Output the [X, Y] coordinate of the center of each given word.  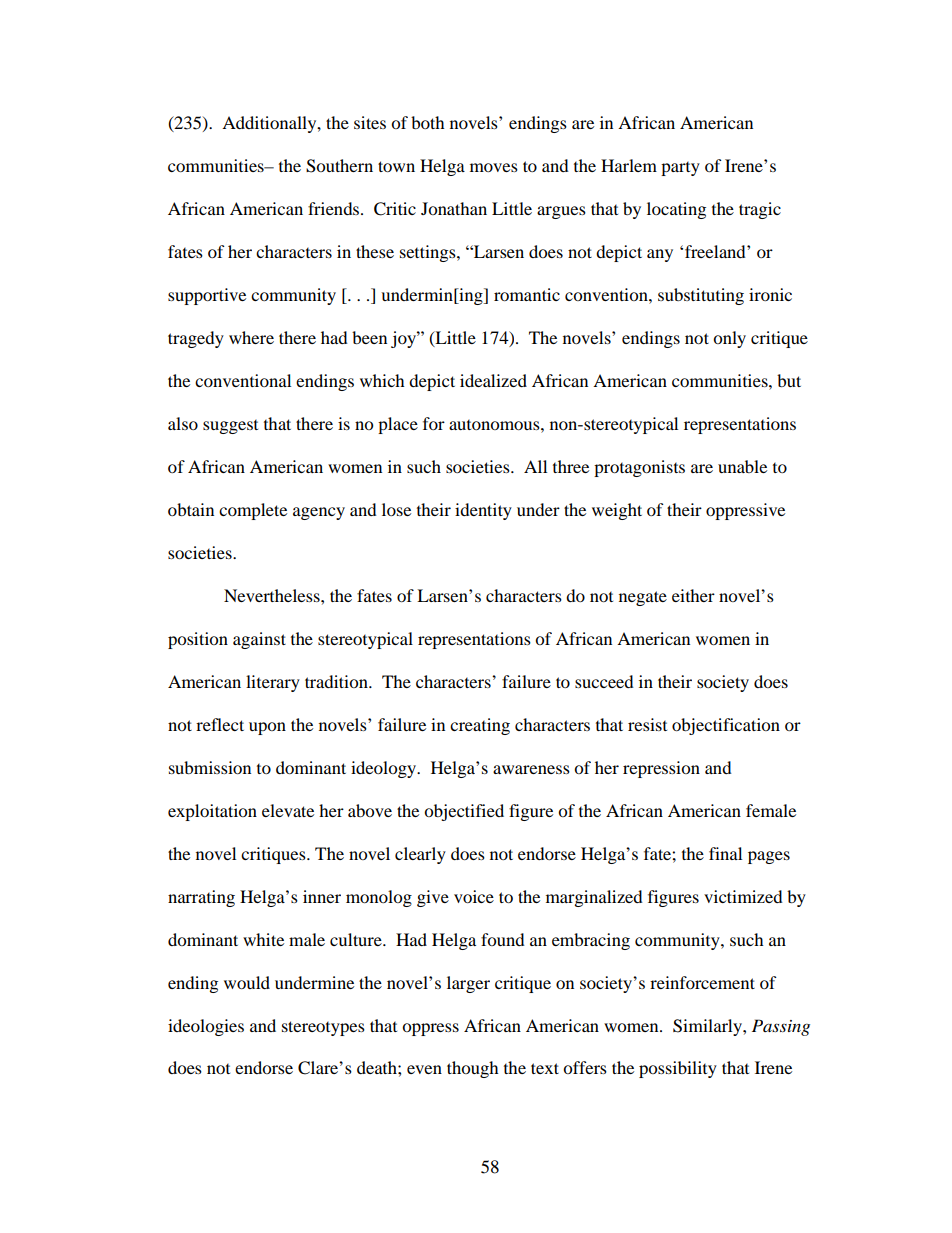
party [680, 169]
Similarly [708, 1027]
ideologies [206, 1027]
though [473, 1069]
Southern [339, 166]
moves [494, 167]
